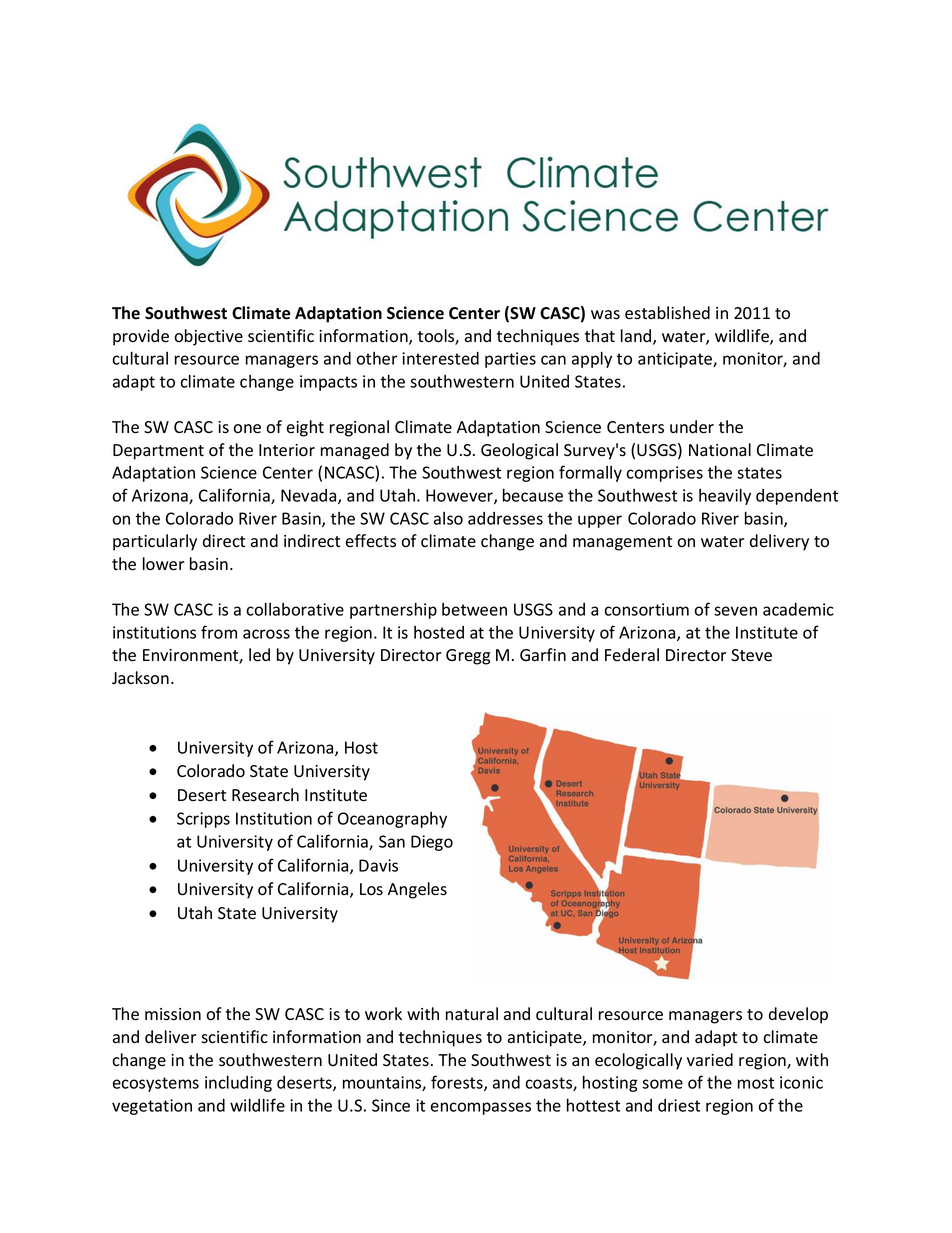 The image size is (952, 1233). What do you see at coordinates (238, 1083) in the page?
I see `including` at bounding box center [238, 1083].
